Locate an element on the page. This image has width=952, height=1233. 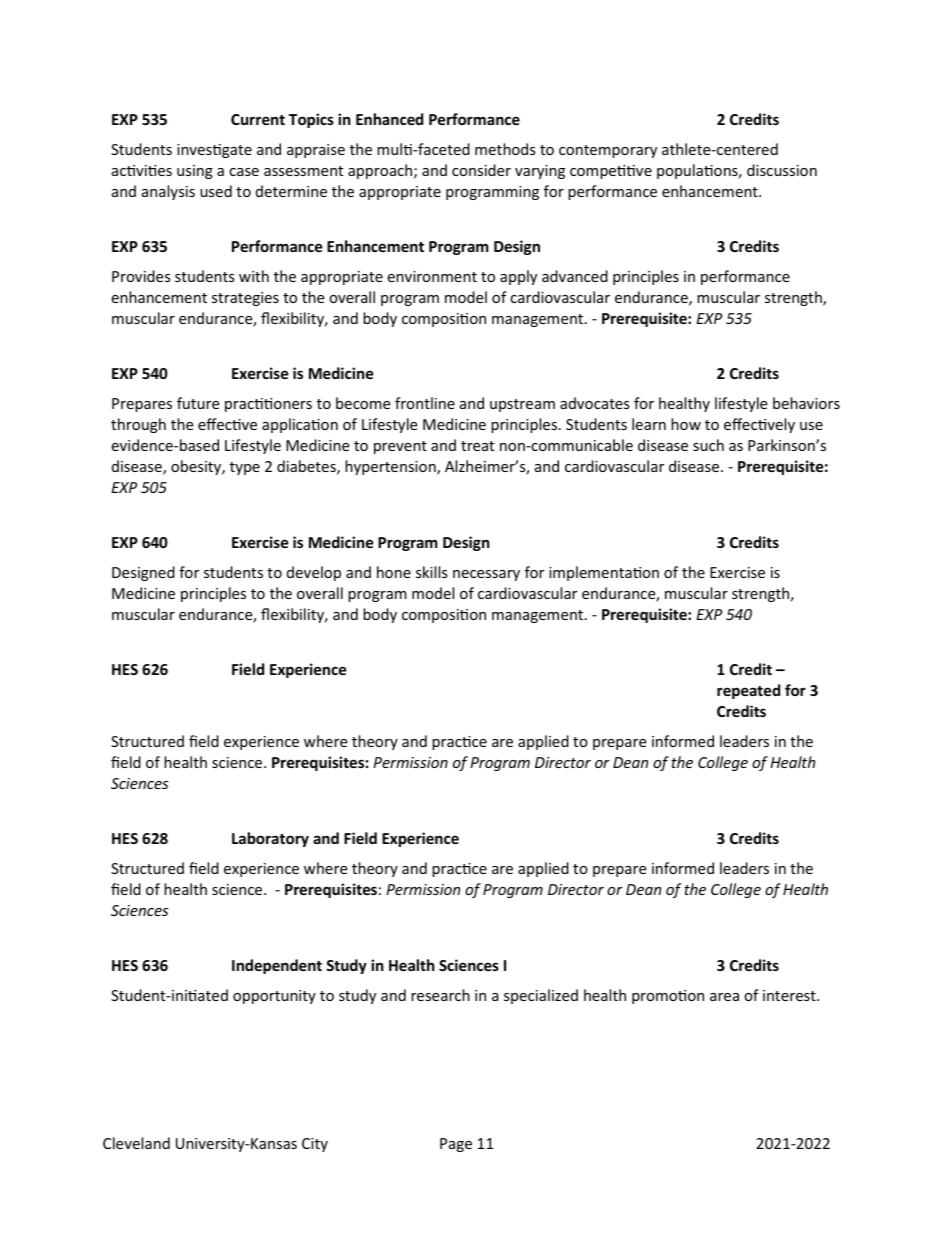
necessary is located at coordinates (486, 575).
